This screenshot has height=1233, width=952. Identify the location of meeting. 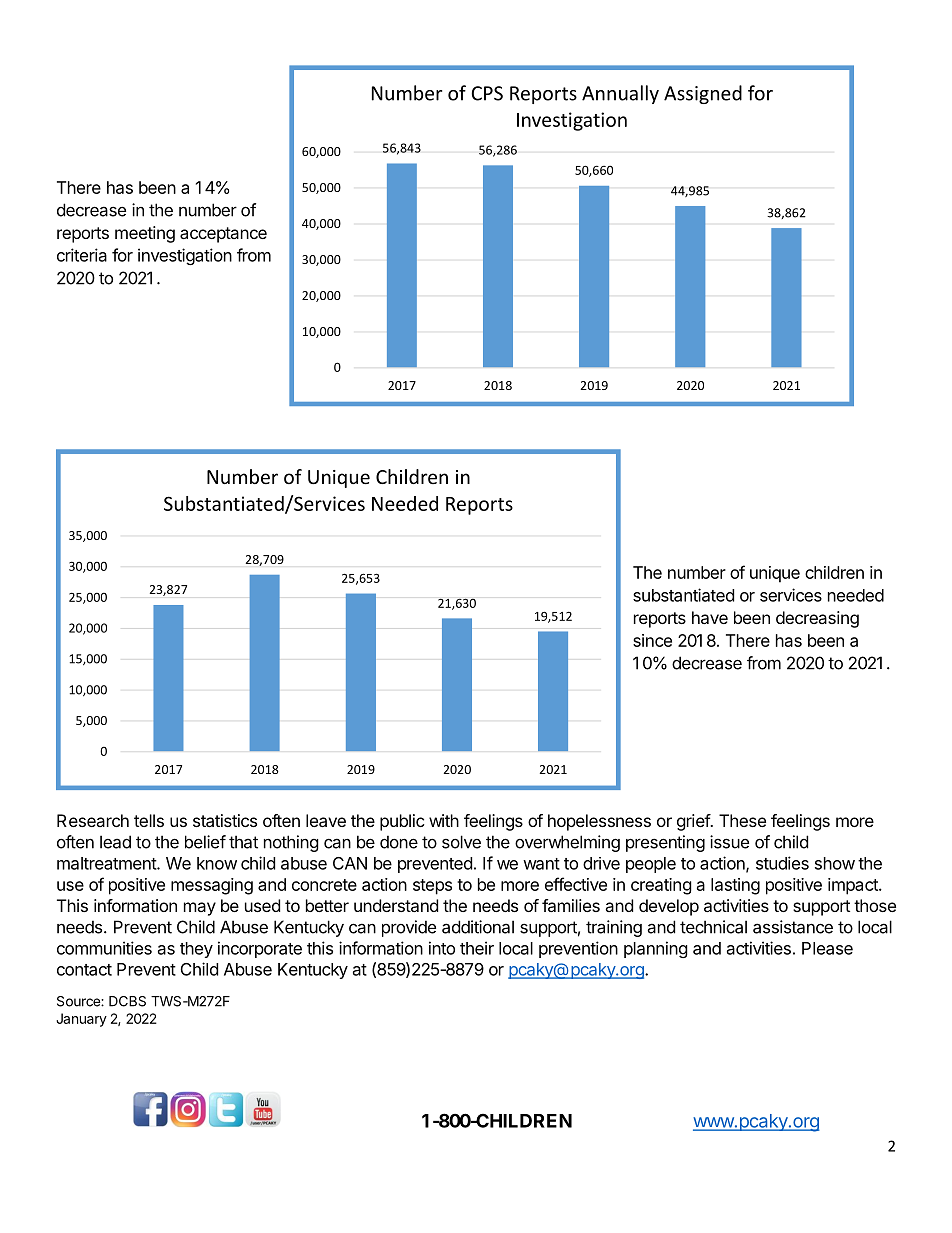
(145, 234).
